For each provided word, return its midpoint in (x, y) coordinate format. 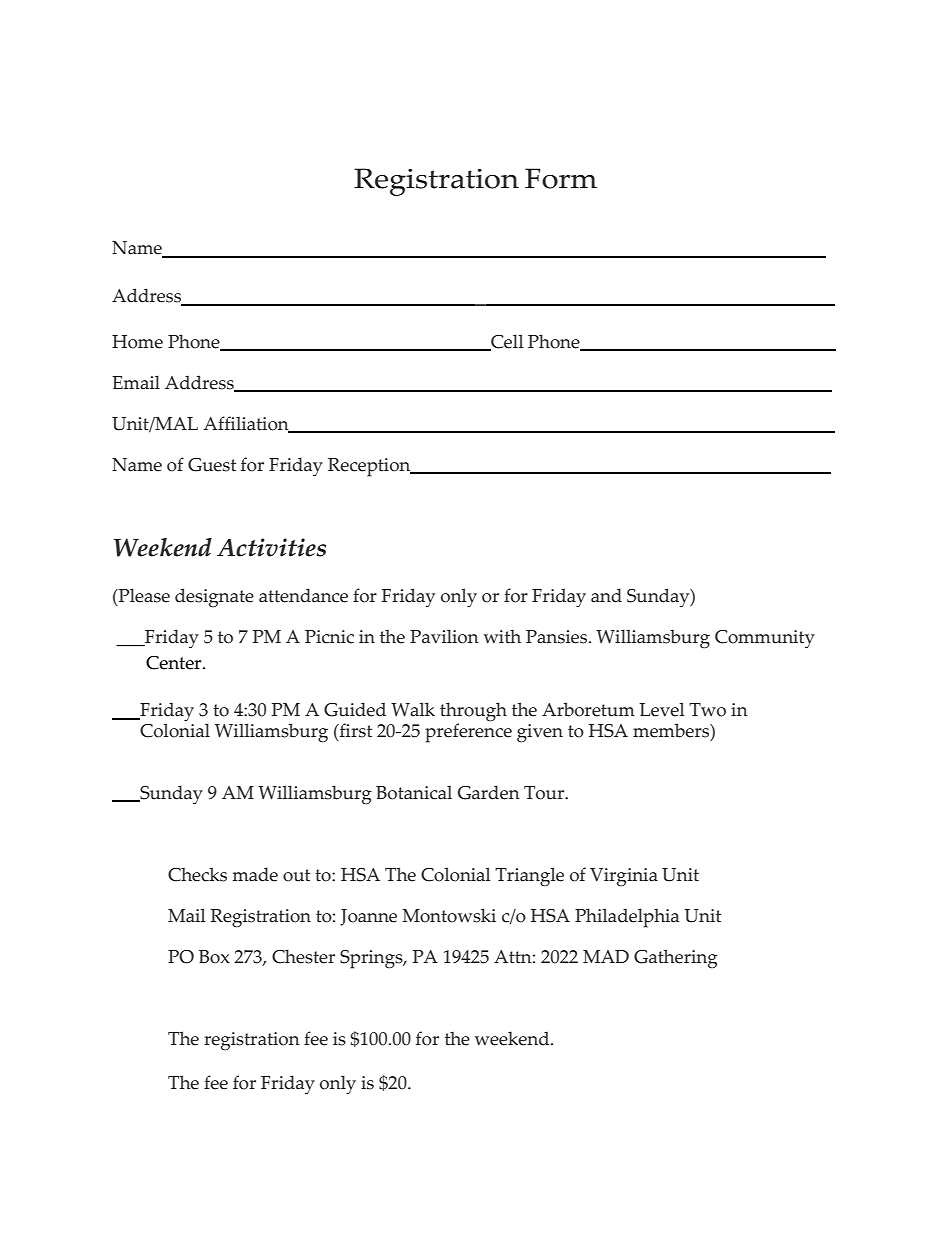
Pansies (558, 637)
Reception (370, 467)
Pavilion (444, 636)
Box (214, 957)
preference (468, 732)
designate (214, 598)
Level (662, 709)
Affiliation (247, 424)
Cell (506, 342)
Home (137, 342)
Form (561, 178)
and (606, 595)
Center (175, 663)
